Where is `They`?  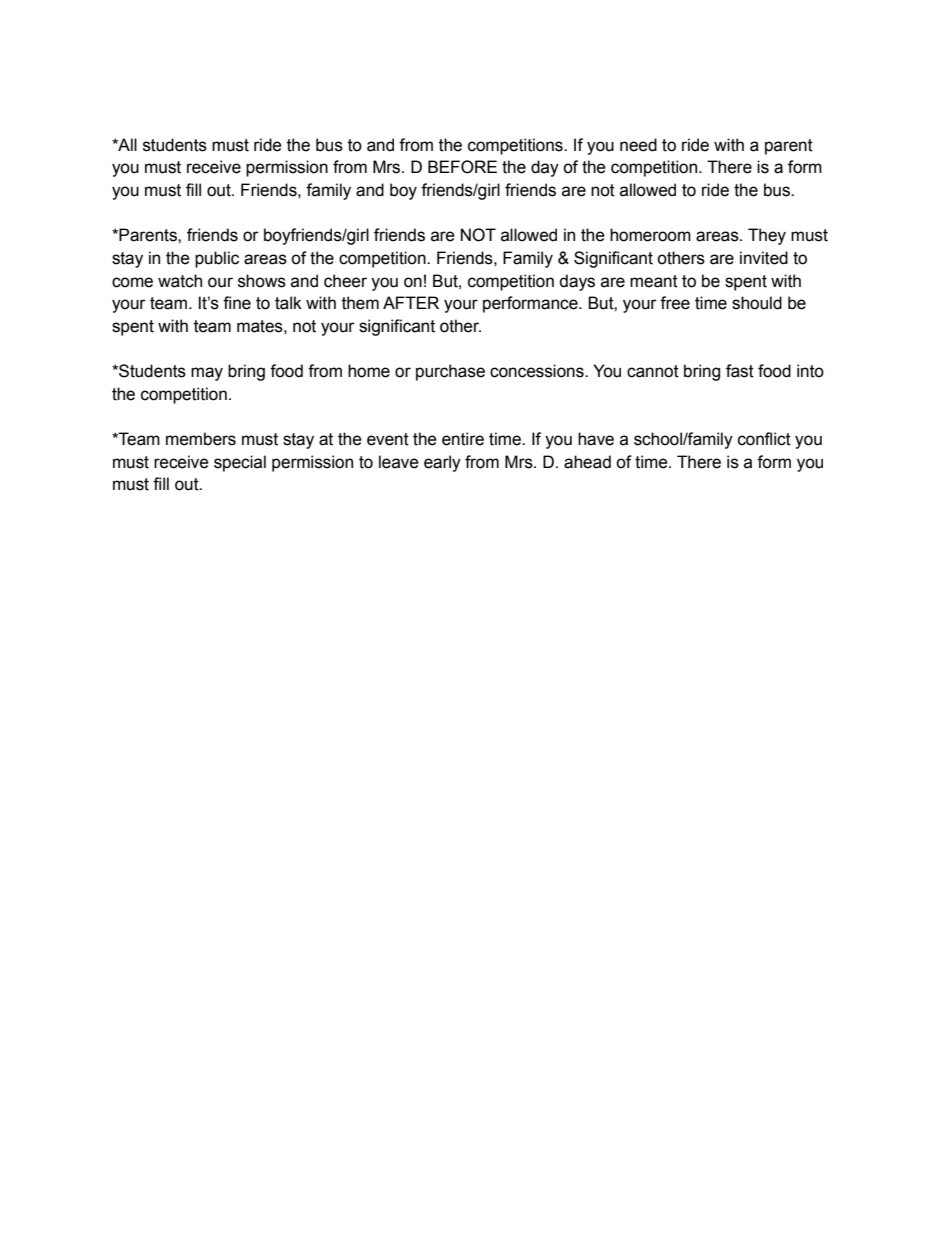
They is located at coordinates (767, 236).
